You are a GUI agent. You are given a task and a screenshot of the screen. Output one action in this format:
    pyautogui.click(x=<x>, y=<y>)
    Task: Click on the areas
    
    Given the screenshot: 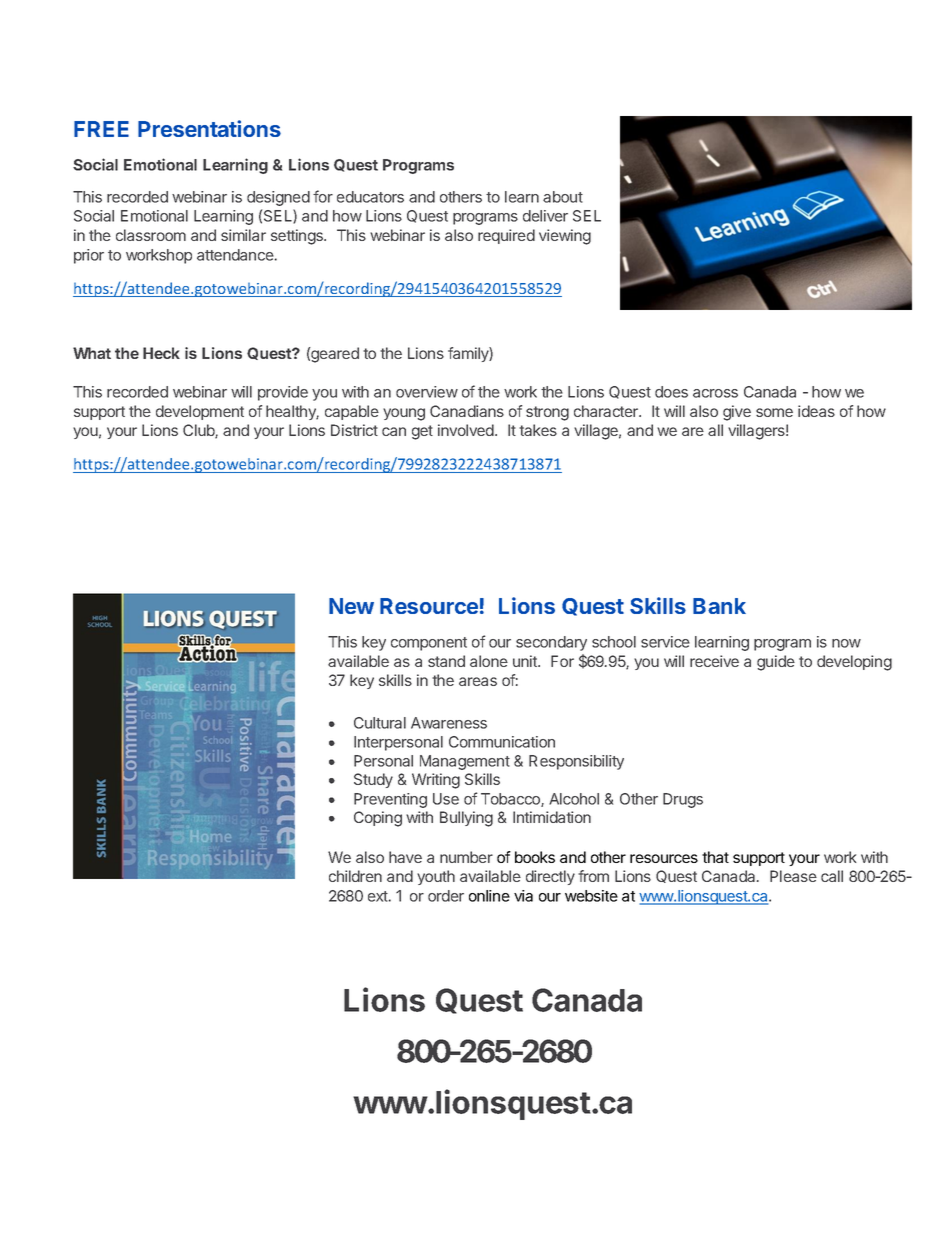 What is the action you would take?
    pyautogui.click(x=478, y=681)
